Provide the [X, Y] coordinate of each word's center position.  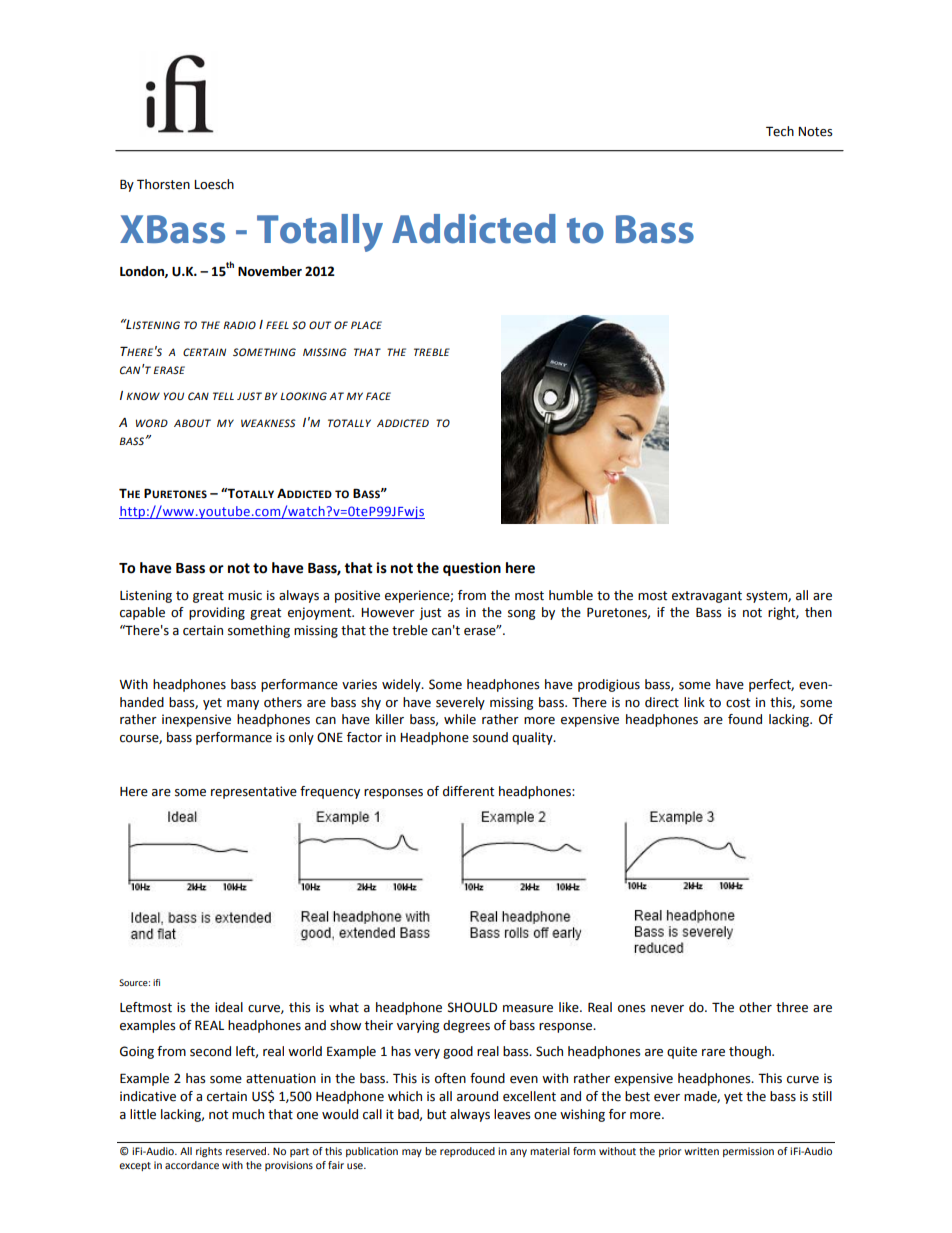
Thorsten [163, 184]
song [521, 615]
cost [738, 703]
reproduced [467, 1152]
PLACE [366, 325]
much [248, 1114]
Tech [780, 131]
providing [217, 613]
